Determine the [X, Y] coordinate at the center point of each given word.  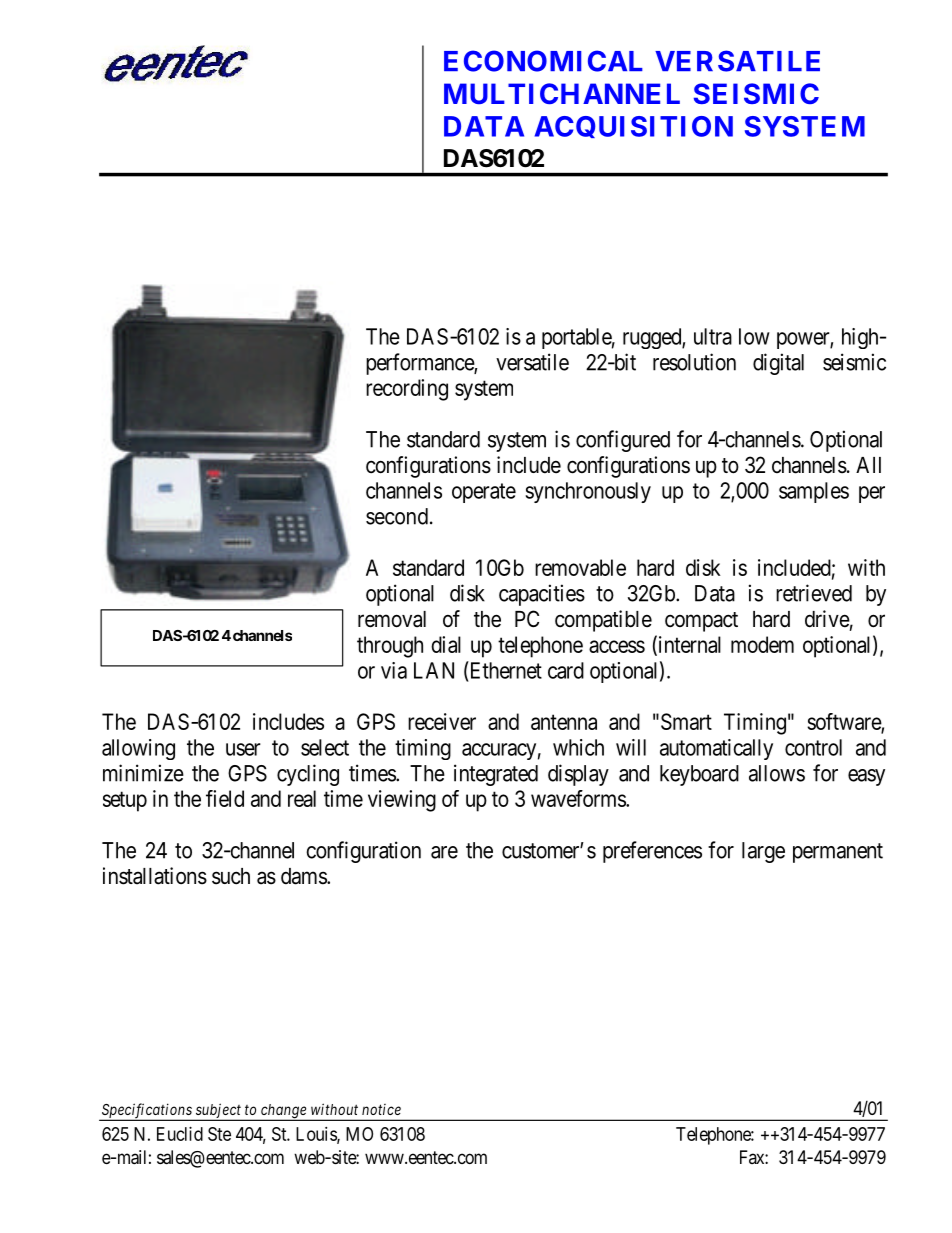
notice [381, 1109]
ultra [713, 336]
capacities [542, 595]
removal [392, 619]
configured [623, 441]
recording [407, 390]
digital [778, 364]
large [763, 852]
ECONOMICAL [543, 61]
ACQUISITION [634, 127]
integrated [496, 775]
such [231, 876]
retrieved [814, 593]
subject [218, 1112]
